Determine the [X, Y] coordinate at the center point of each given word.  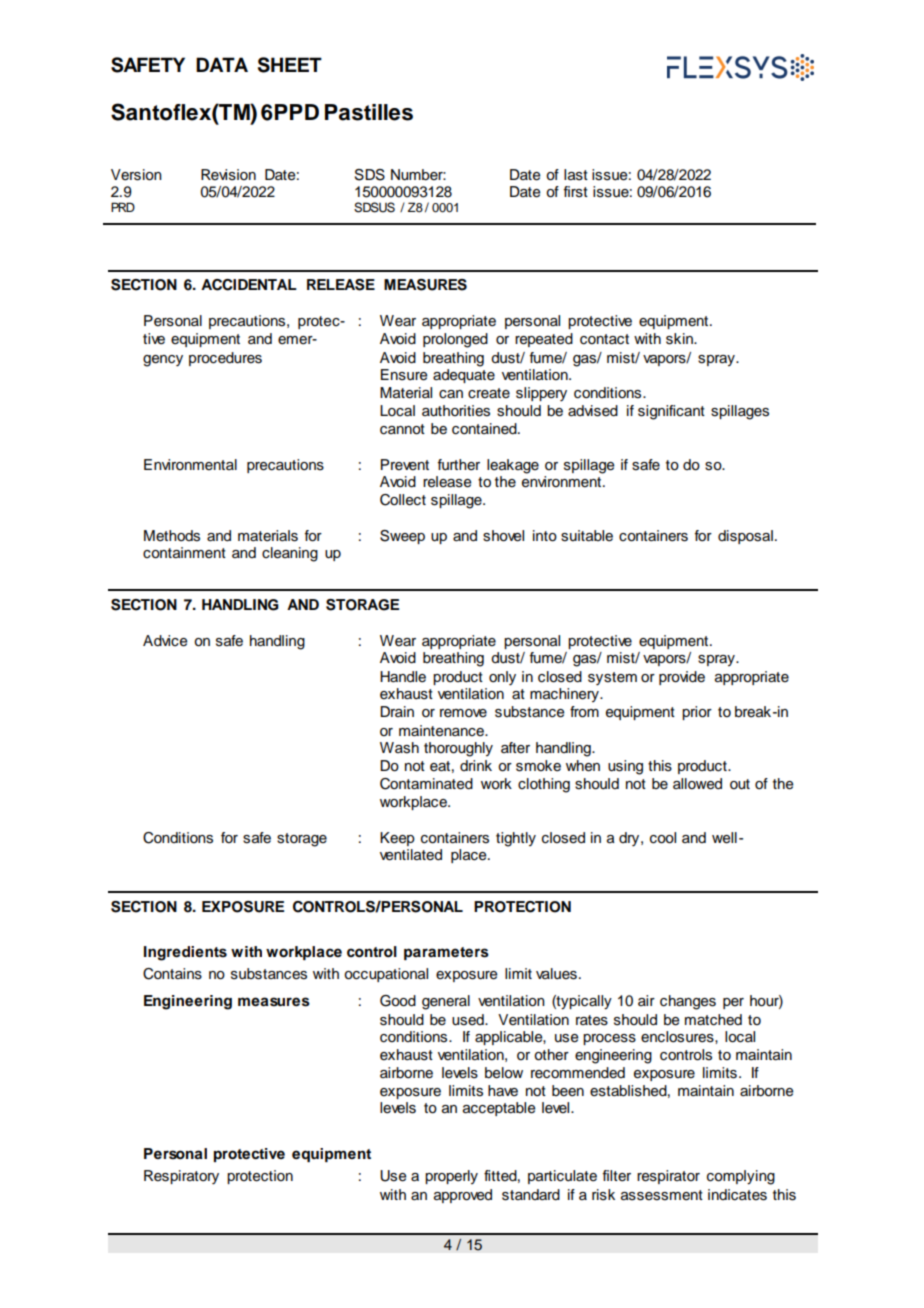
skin [680, 339]
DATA [222, 64]
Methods [172, 536]
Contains [172, 974]
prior [697, 713]
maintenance [443, 731]
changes [688, 1002]
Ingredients [185, 953]
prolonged [455, 340]
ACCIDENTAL [249, 285]
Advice [165, 641]
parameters [446, 953]
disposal [745, 537]
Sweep [402, 537]
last [576, 175]
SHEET [290, 65]
